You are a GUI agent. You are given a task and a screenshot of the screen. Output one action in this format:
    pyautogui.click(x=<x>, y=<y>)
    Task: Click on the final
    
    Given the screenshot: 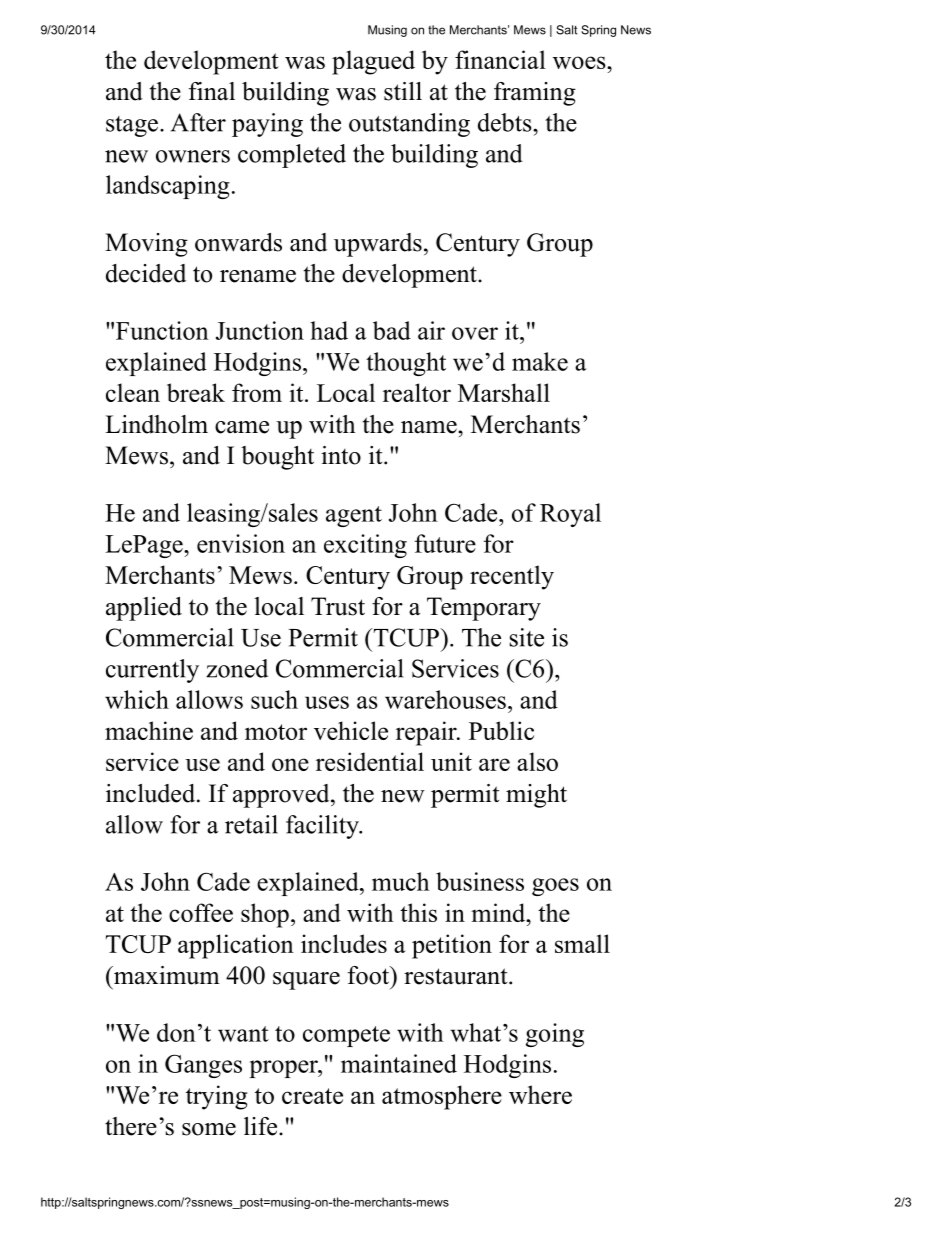 What is the action you would take?
    pyautogui.click(x=212, y=91)
